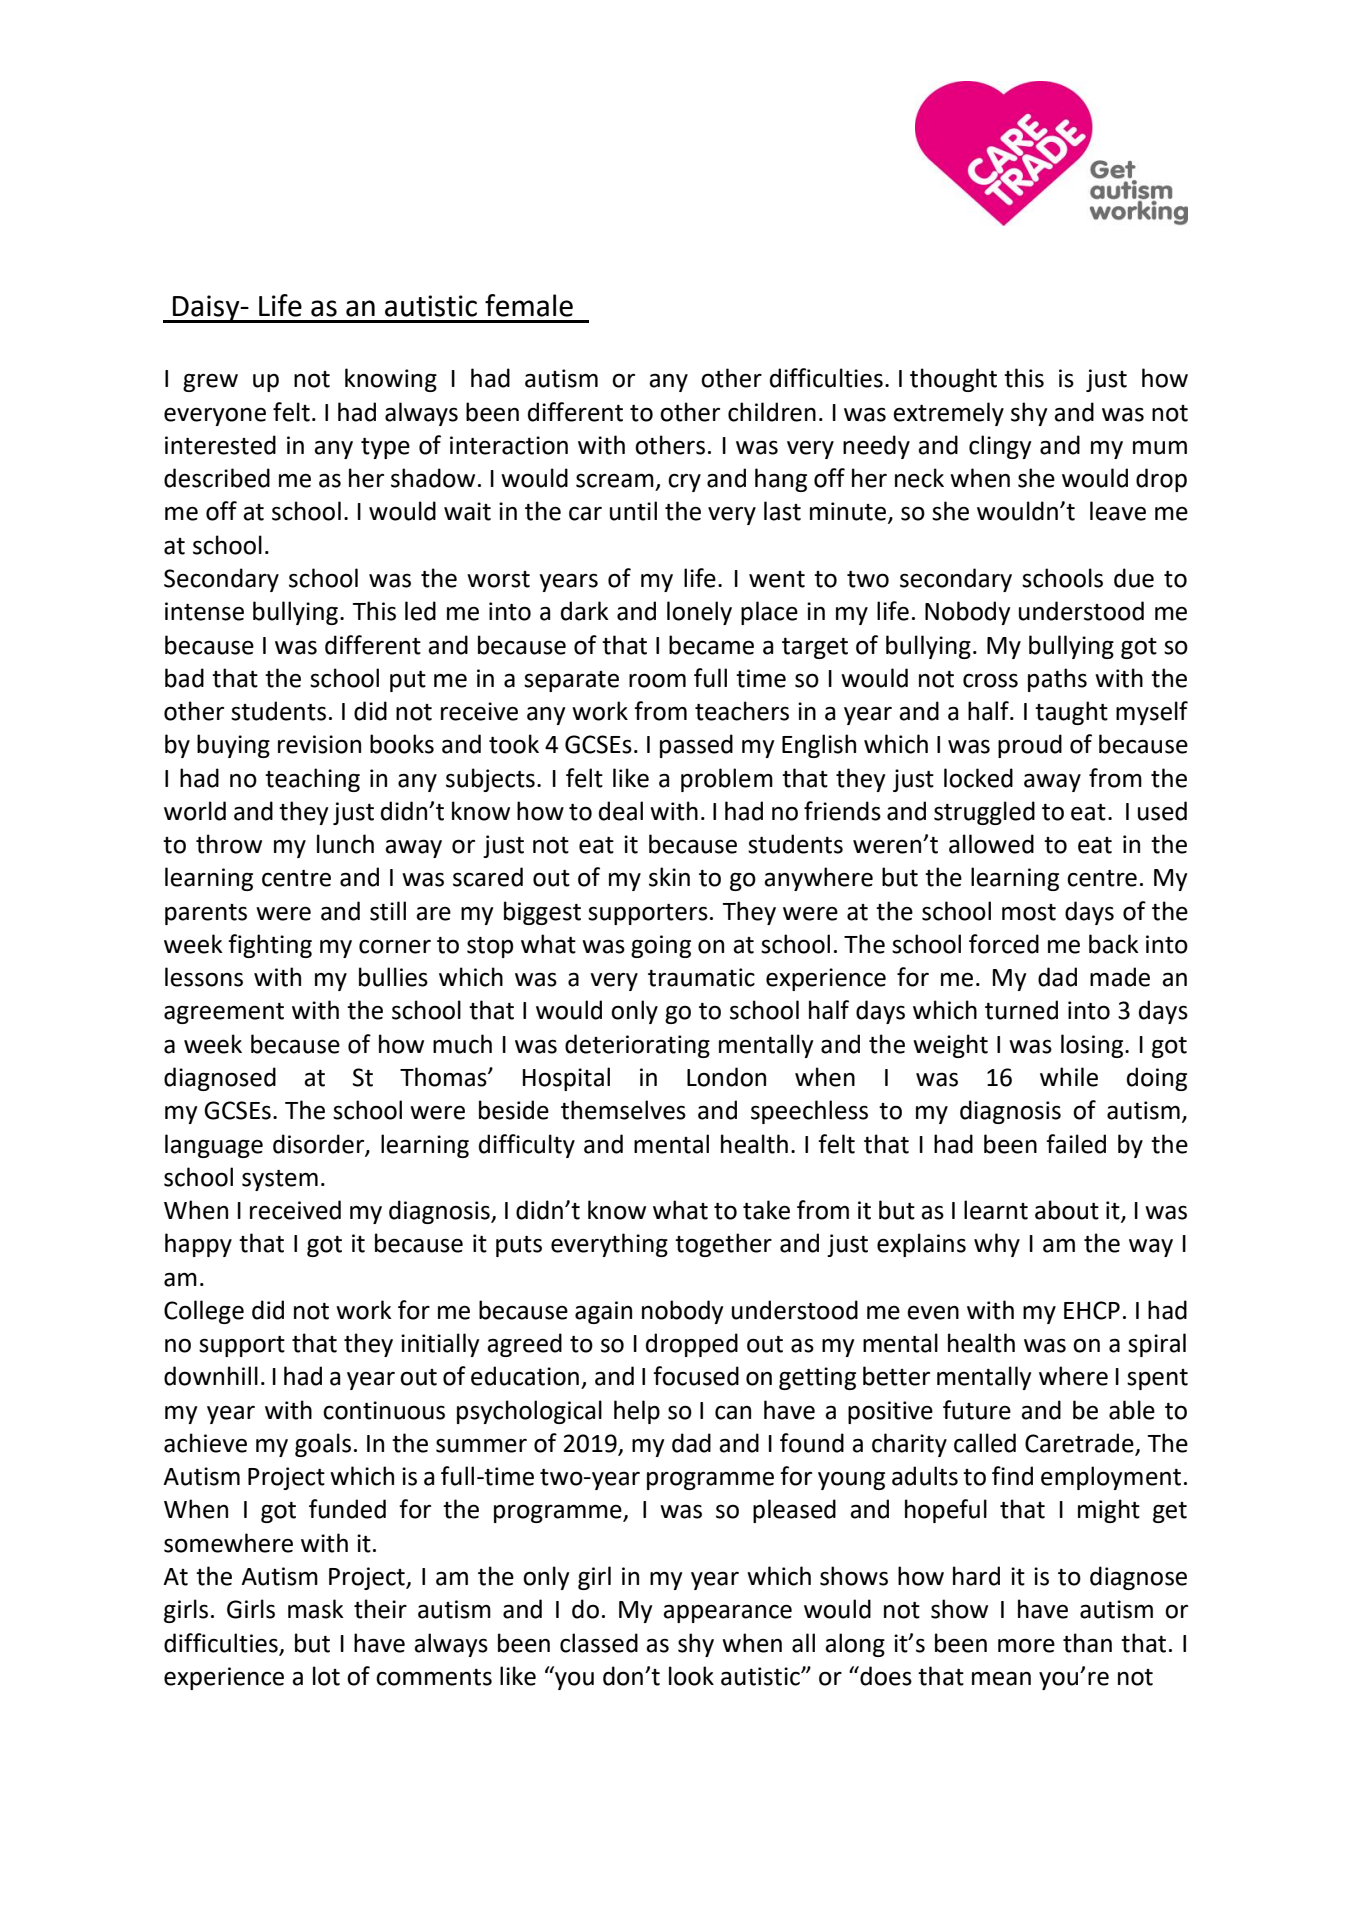 This screenshot has width=1352, height=1912. I want to click on turned, so click(1021, 1010).
